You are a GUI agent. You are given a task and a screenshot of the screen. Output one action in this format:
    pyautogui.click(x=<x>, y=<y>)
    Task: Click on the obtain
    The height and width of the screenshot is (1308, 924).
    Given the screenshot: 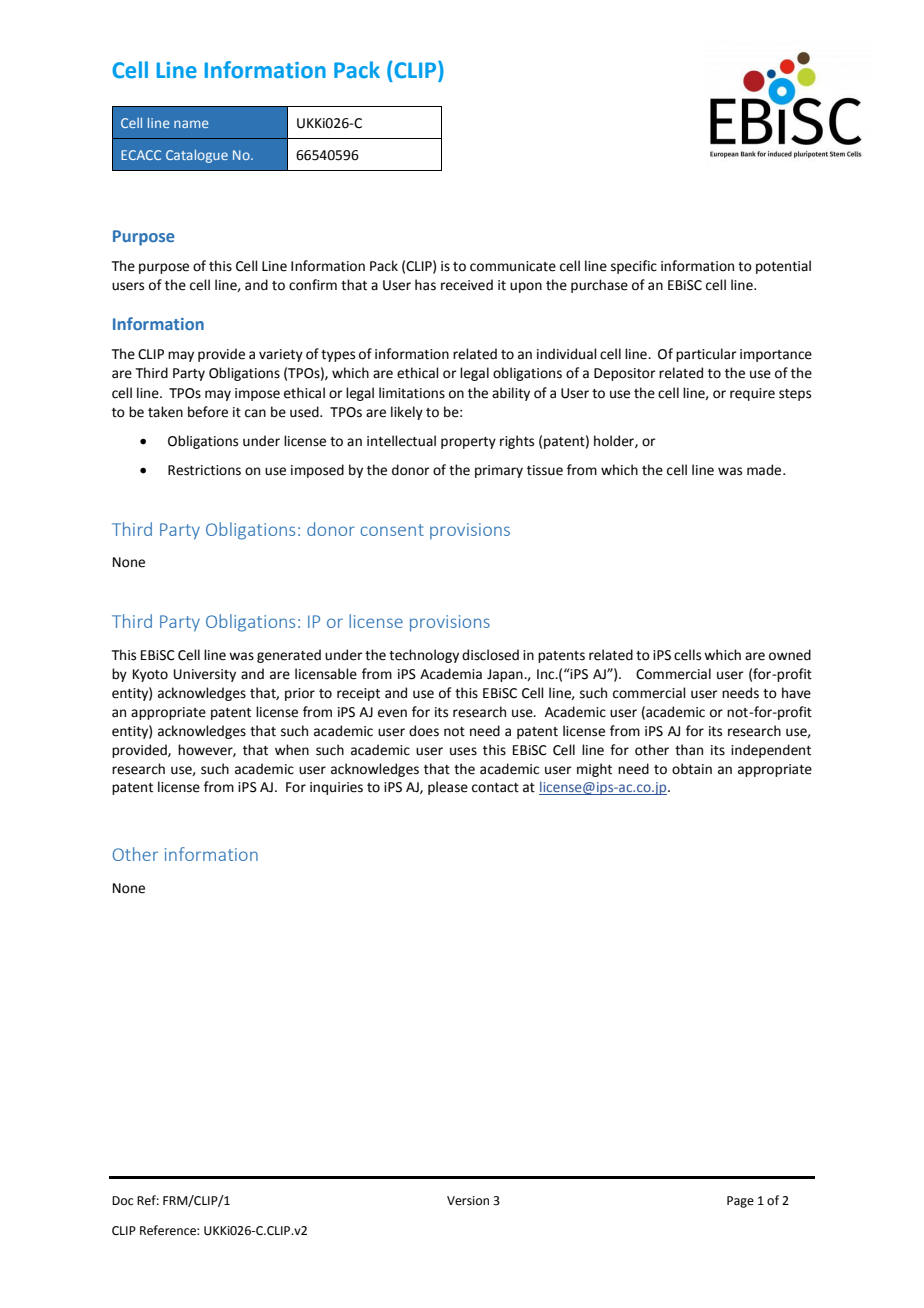 What is the action you would take?
    pyautogui.click(x=692, y=769)
